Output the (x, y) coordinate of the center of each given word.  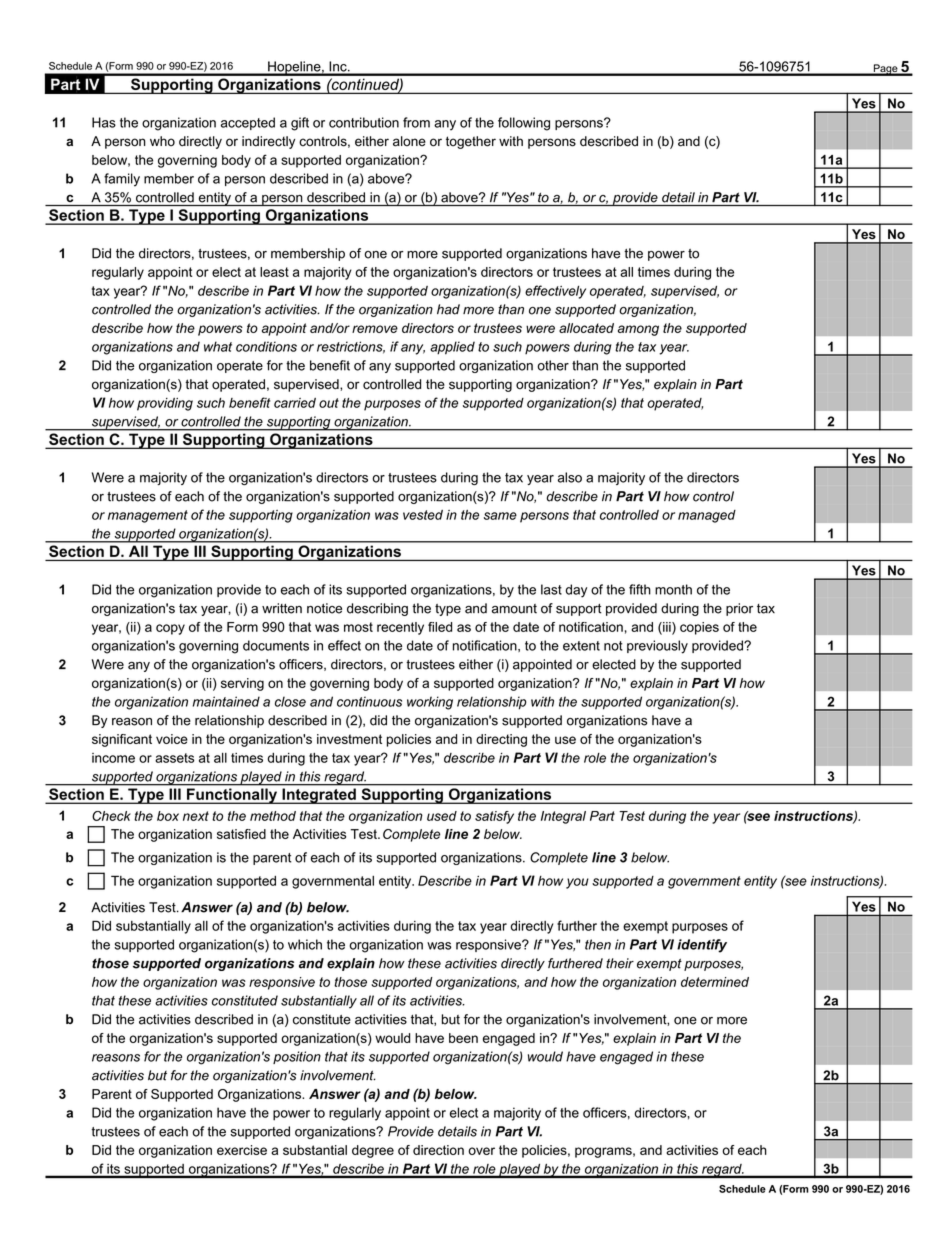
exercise (242, 1150)
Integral (563, 817)
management (148, 516)
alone (409, 141)
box (168, 816)
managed (707, 516)
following (524, 124)
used (442, 816)
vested (423, 515)
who (162, 141)
